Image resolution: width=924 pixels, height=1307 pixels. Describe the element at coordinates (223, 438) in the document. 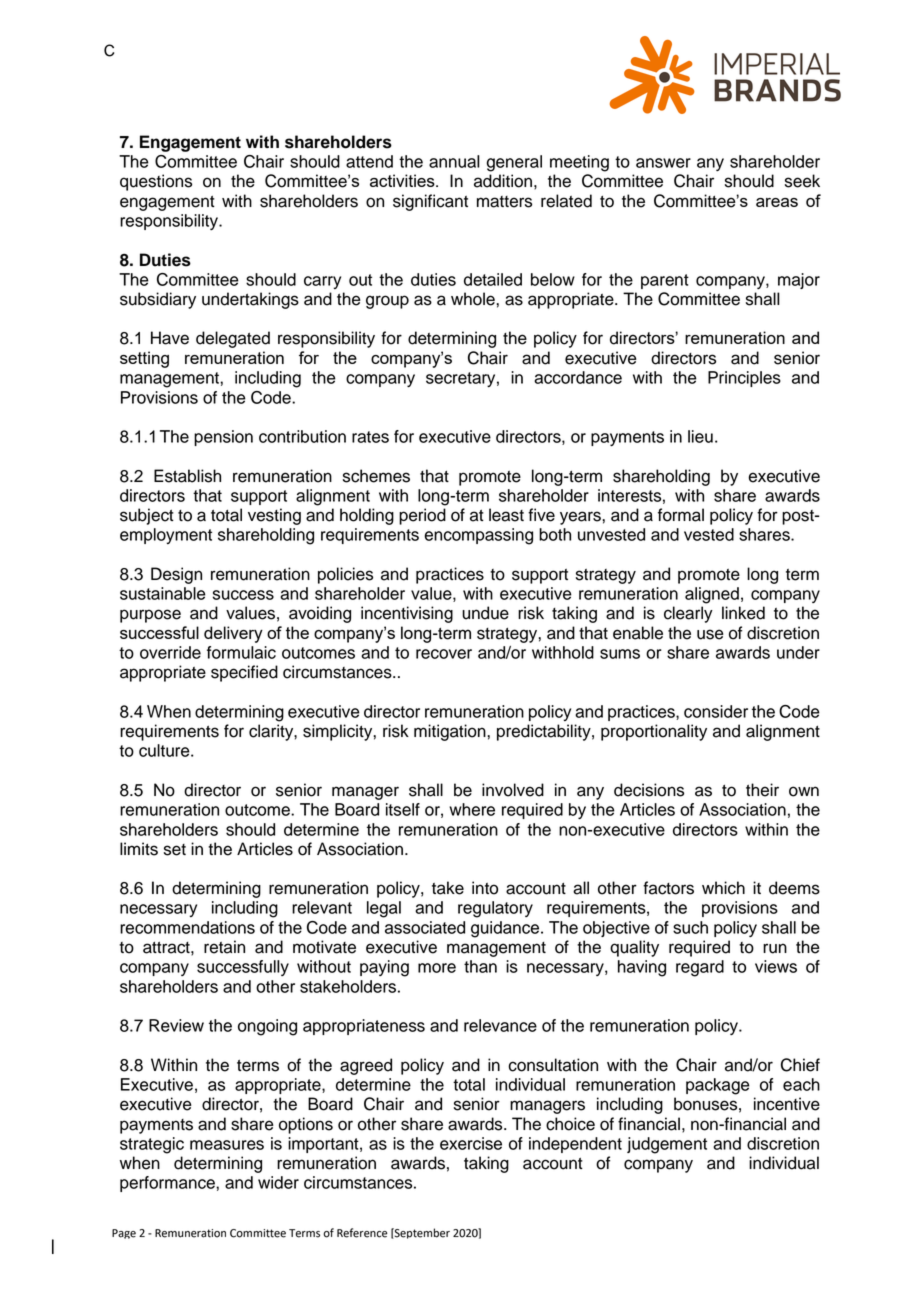

I see `pension` at that location.
